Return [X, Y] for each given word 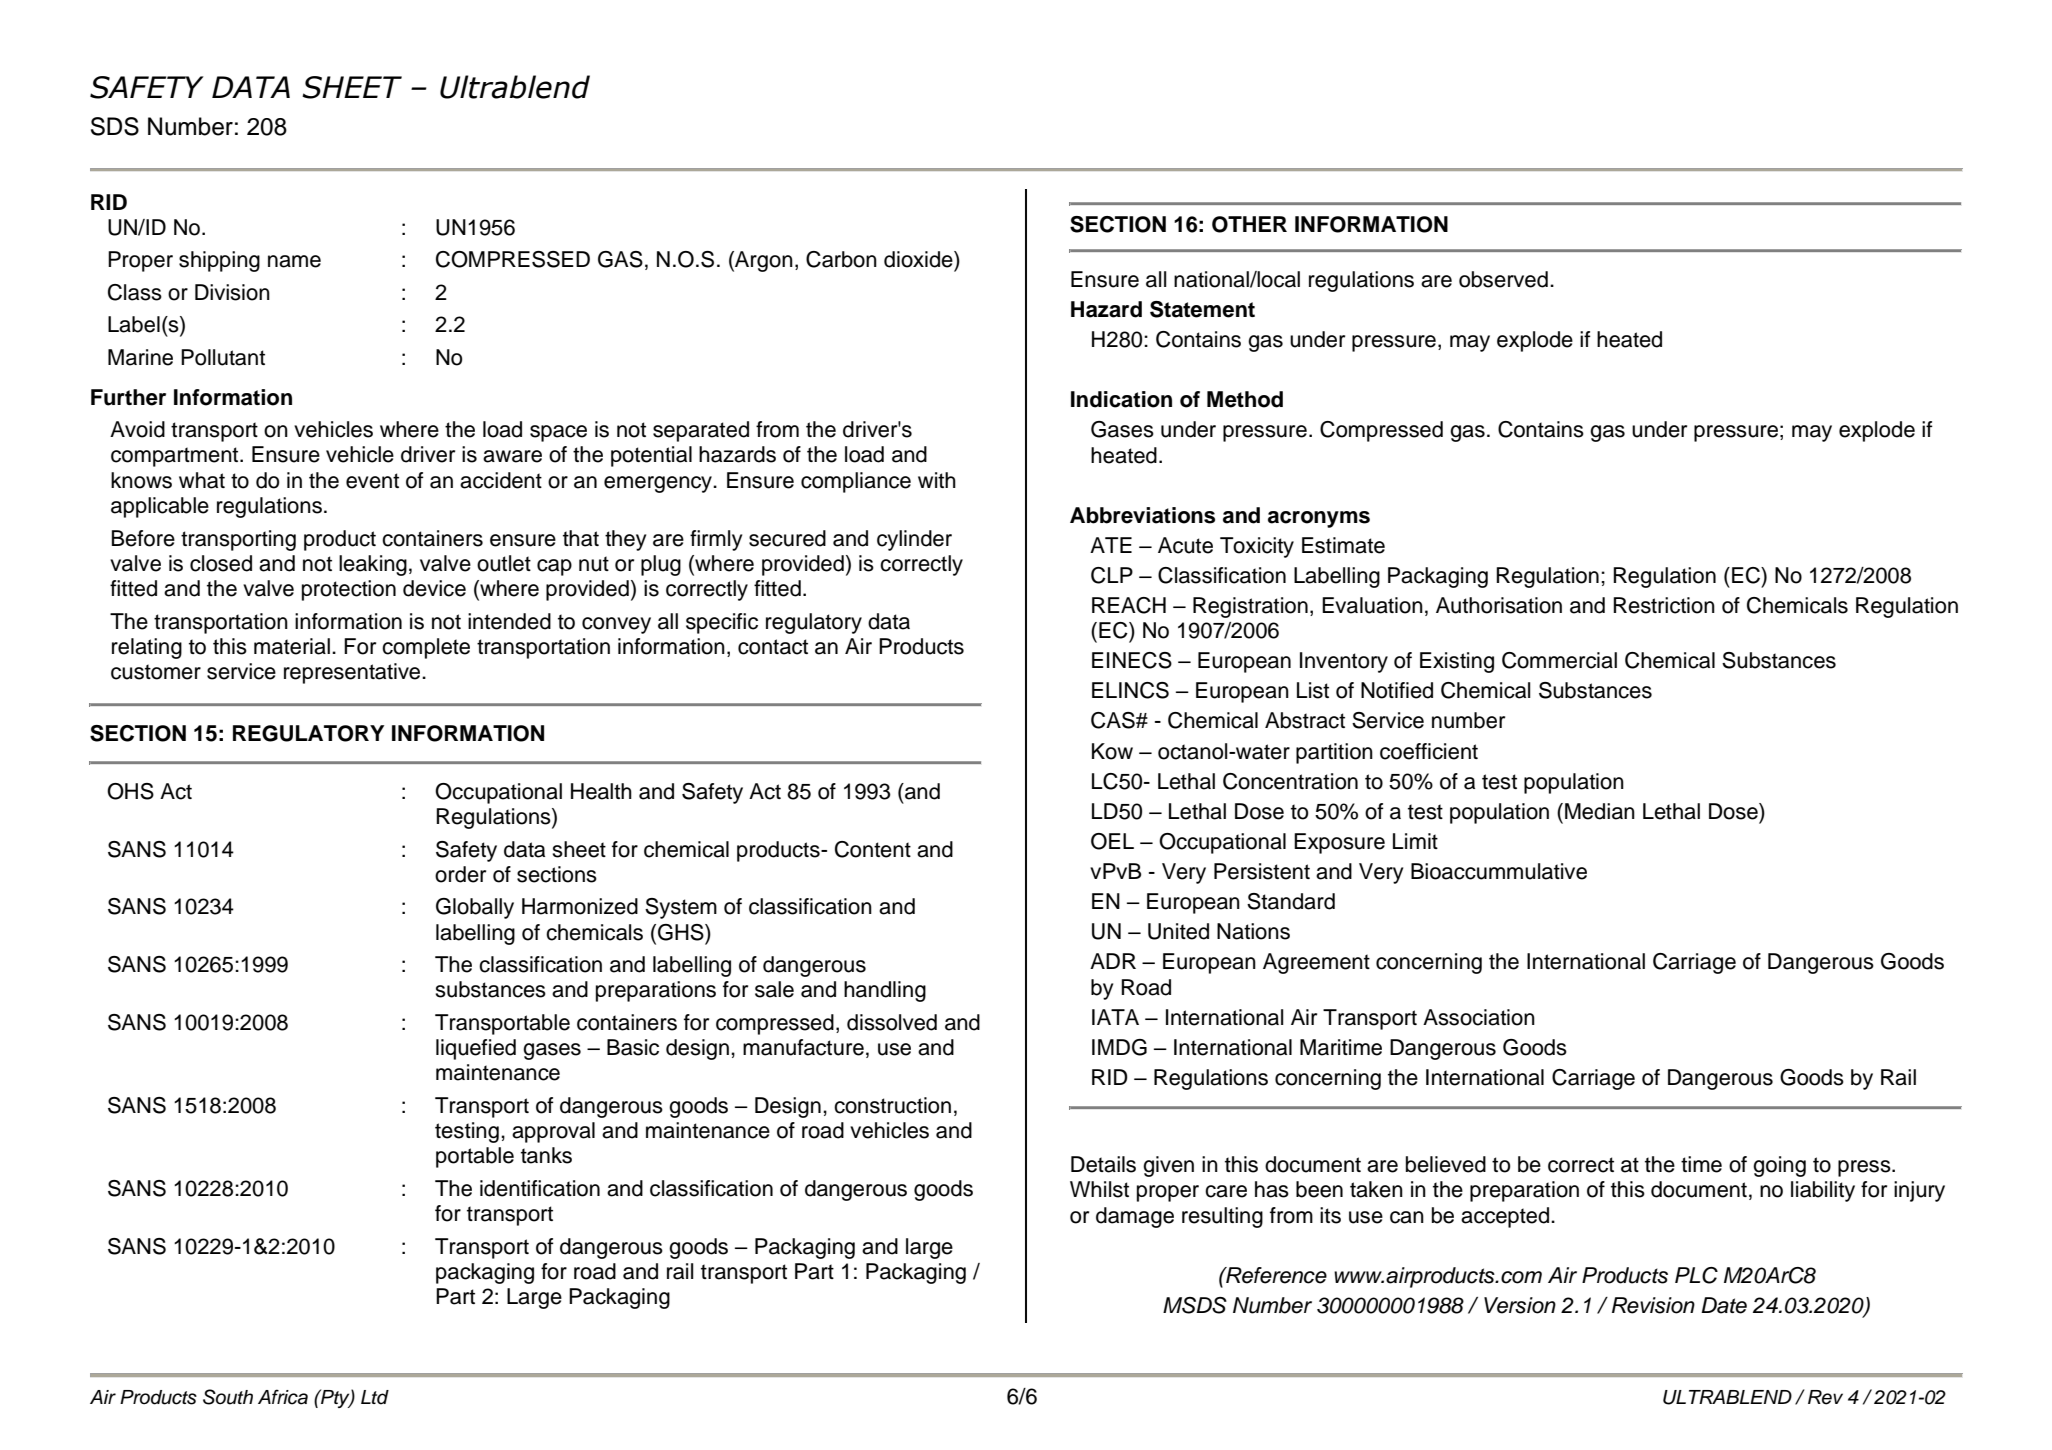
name [294, 261]
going [1779, 1166]
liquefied [476, 1049]
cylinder [914, 540]
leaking [373, 565]
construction [892, 1105]
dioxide [919, 259]
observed [1503, 279]
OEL [1112, 841]
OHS [130, 791]
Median [1600, 811]
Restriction [1664, 605]
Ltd [375, 1397]
